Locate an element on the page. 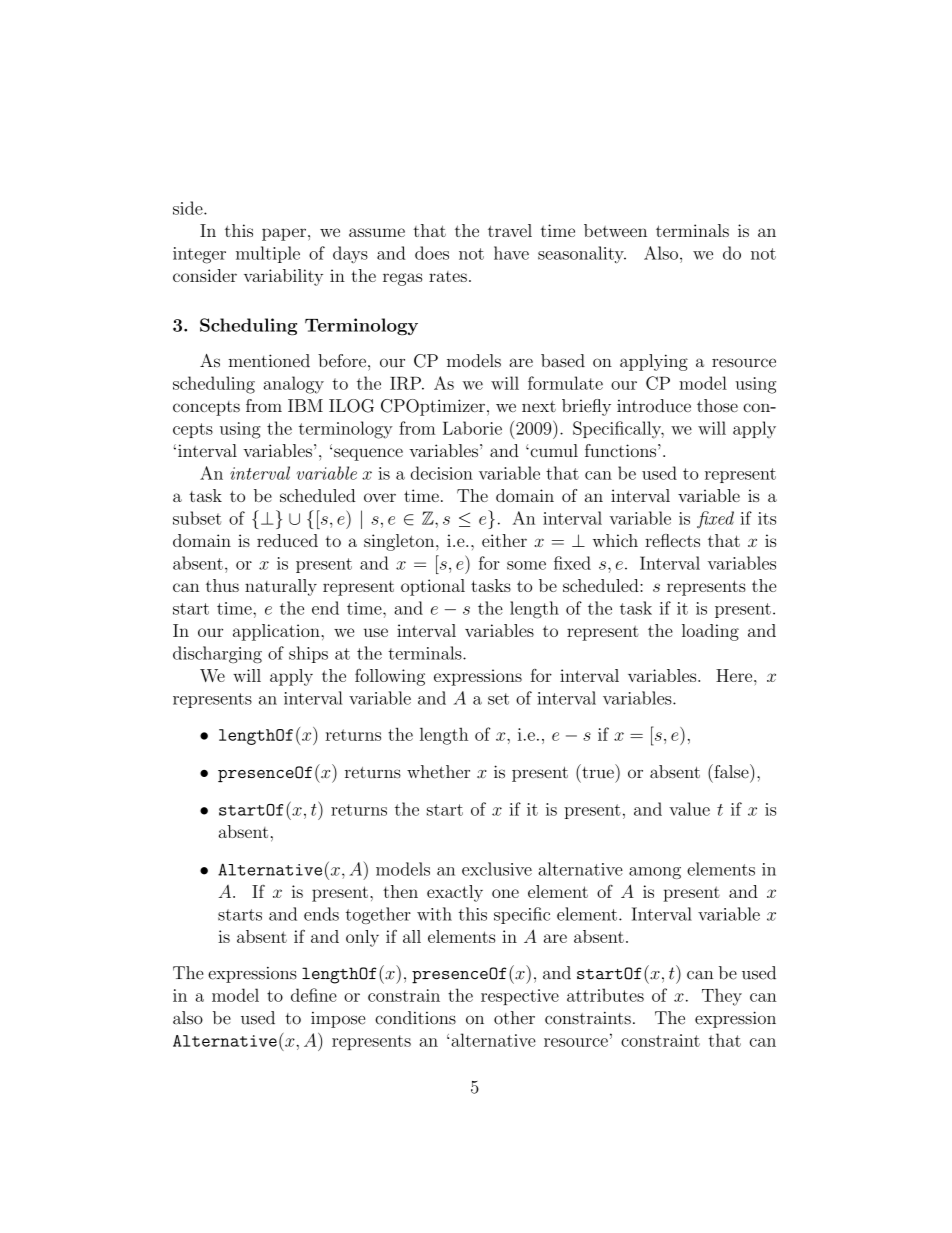 This document has height=1233, width=952. application is located at coordinates (276, 632).
